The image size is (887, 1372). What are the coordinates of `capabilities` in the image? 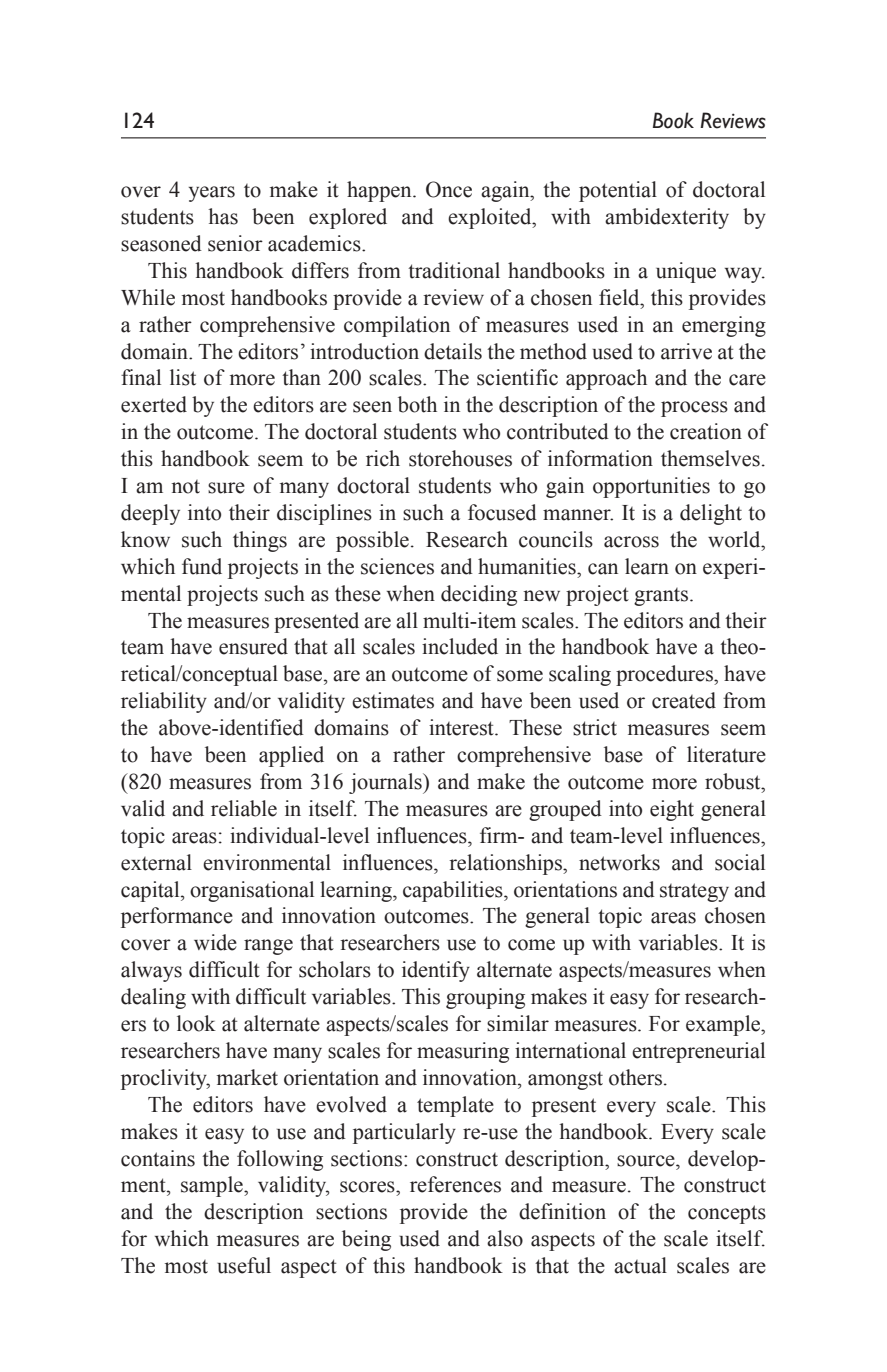 It's located at (454, 891).
